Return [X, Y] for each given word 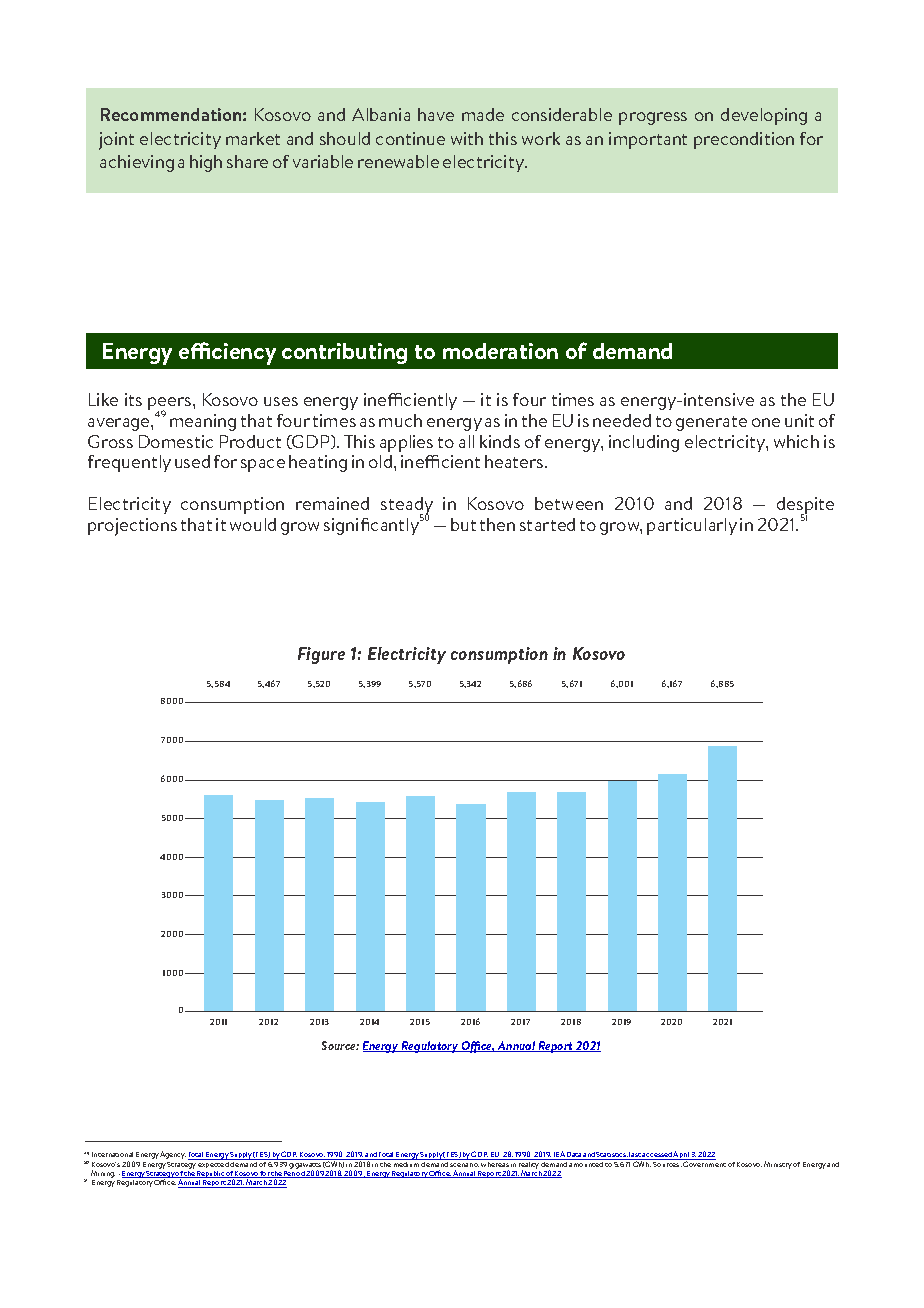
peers [171, 405]
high [206, 163]
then [497, 524]
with [467, 138]
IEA [560, 1155]
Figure [321, 655]
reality [529, 1165]
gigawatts [305, 1165]
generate [711, 423]
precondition [744, 140]
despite [805, 507]
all [466, 441]
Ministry [778, 1165]
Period [294, 1174]
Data [574, 1156]
